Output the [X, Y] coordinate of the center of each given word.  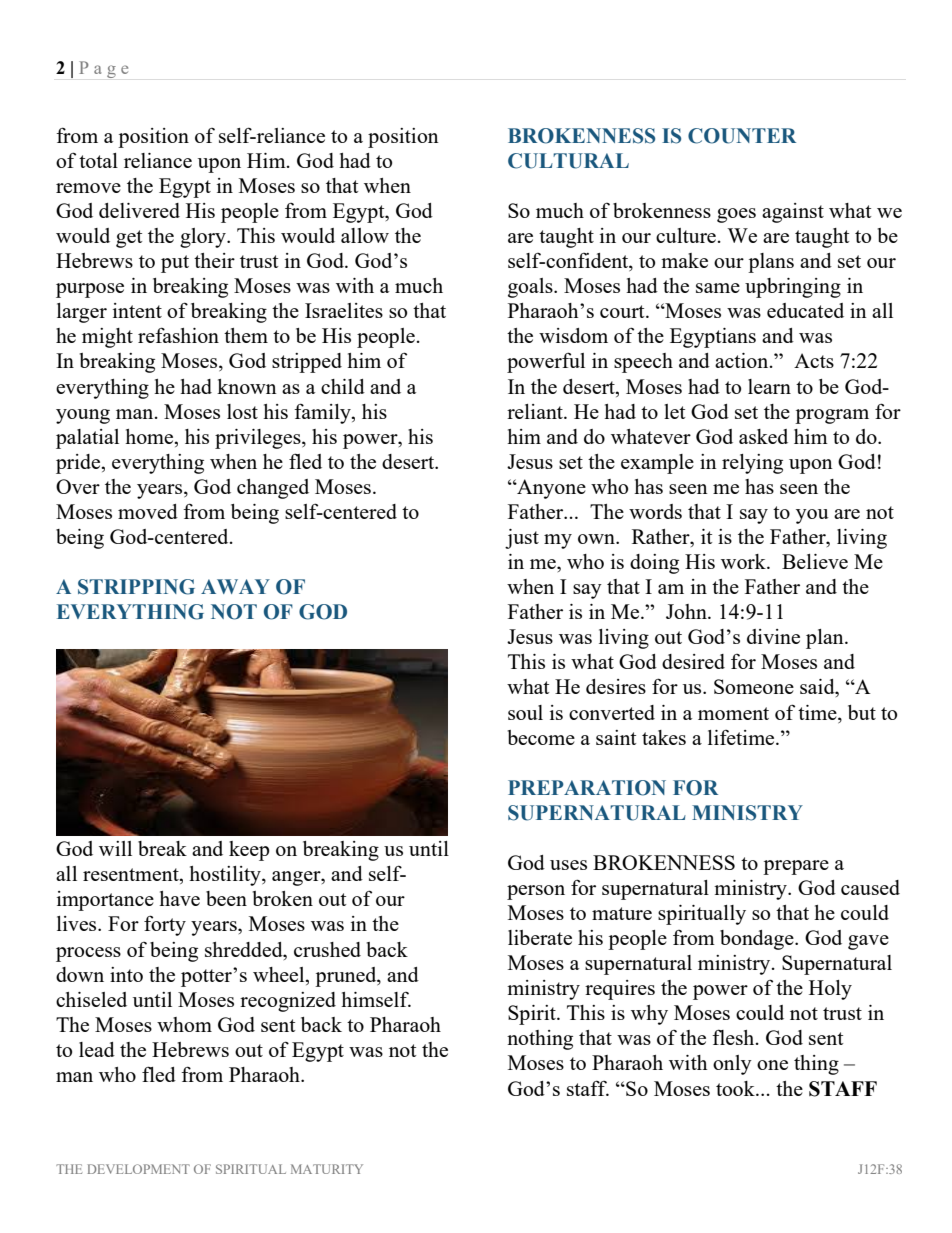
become [541, 737]
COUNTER [742, 136]
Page [103, 69]
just [522, 539]
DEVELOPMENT [138, 1169]
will [115, 848]
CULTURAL [568, 161]
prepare [796, 867]
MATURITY [327, 1169]
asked [763, 436]
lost [242, 411]
